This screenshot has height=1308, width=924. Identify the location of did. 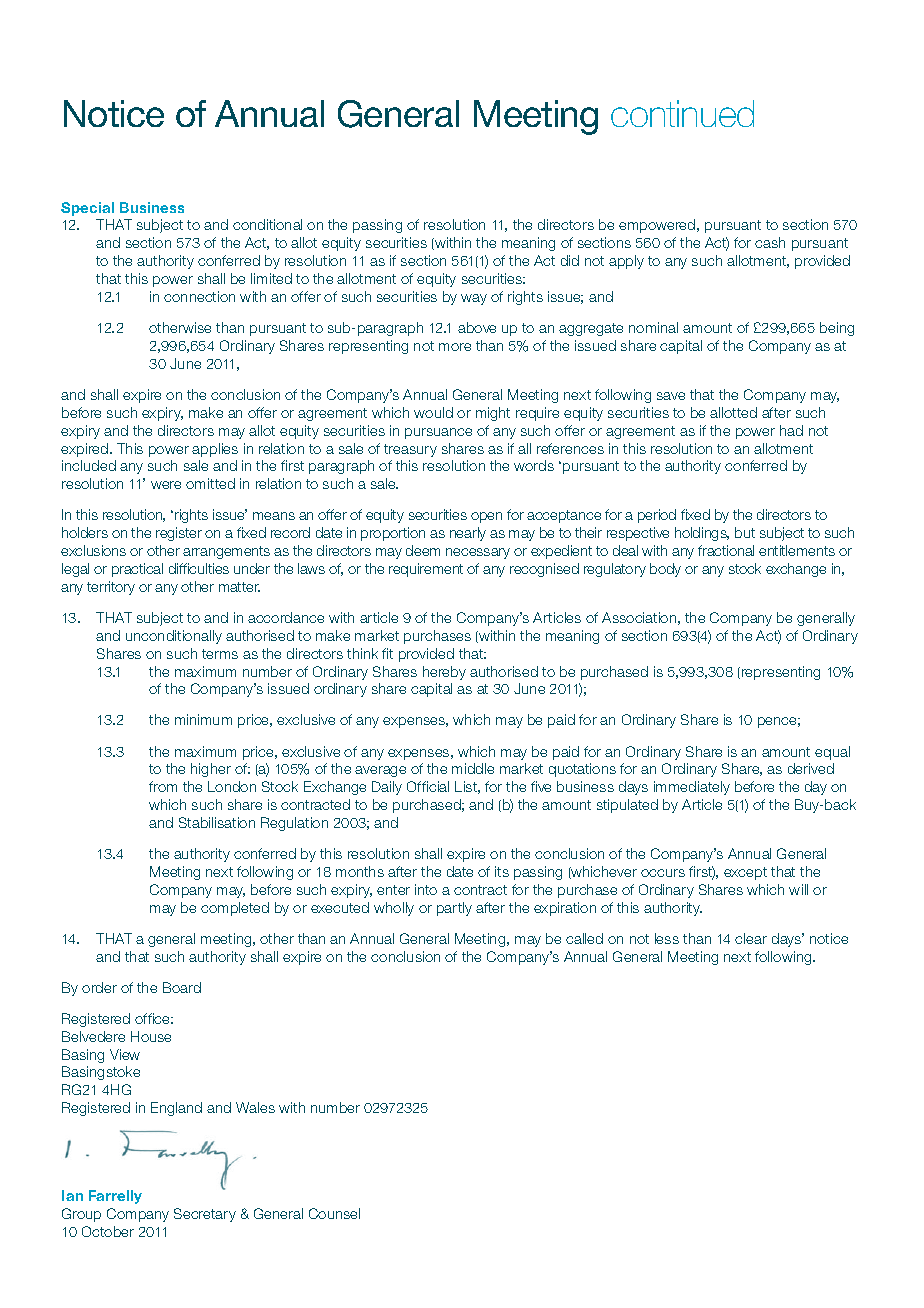
(570, 260).
